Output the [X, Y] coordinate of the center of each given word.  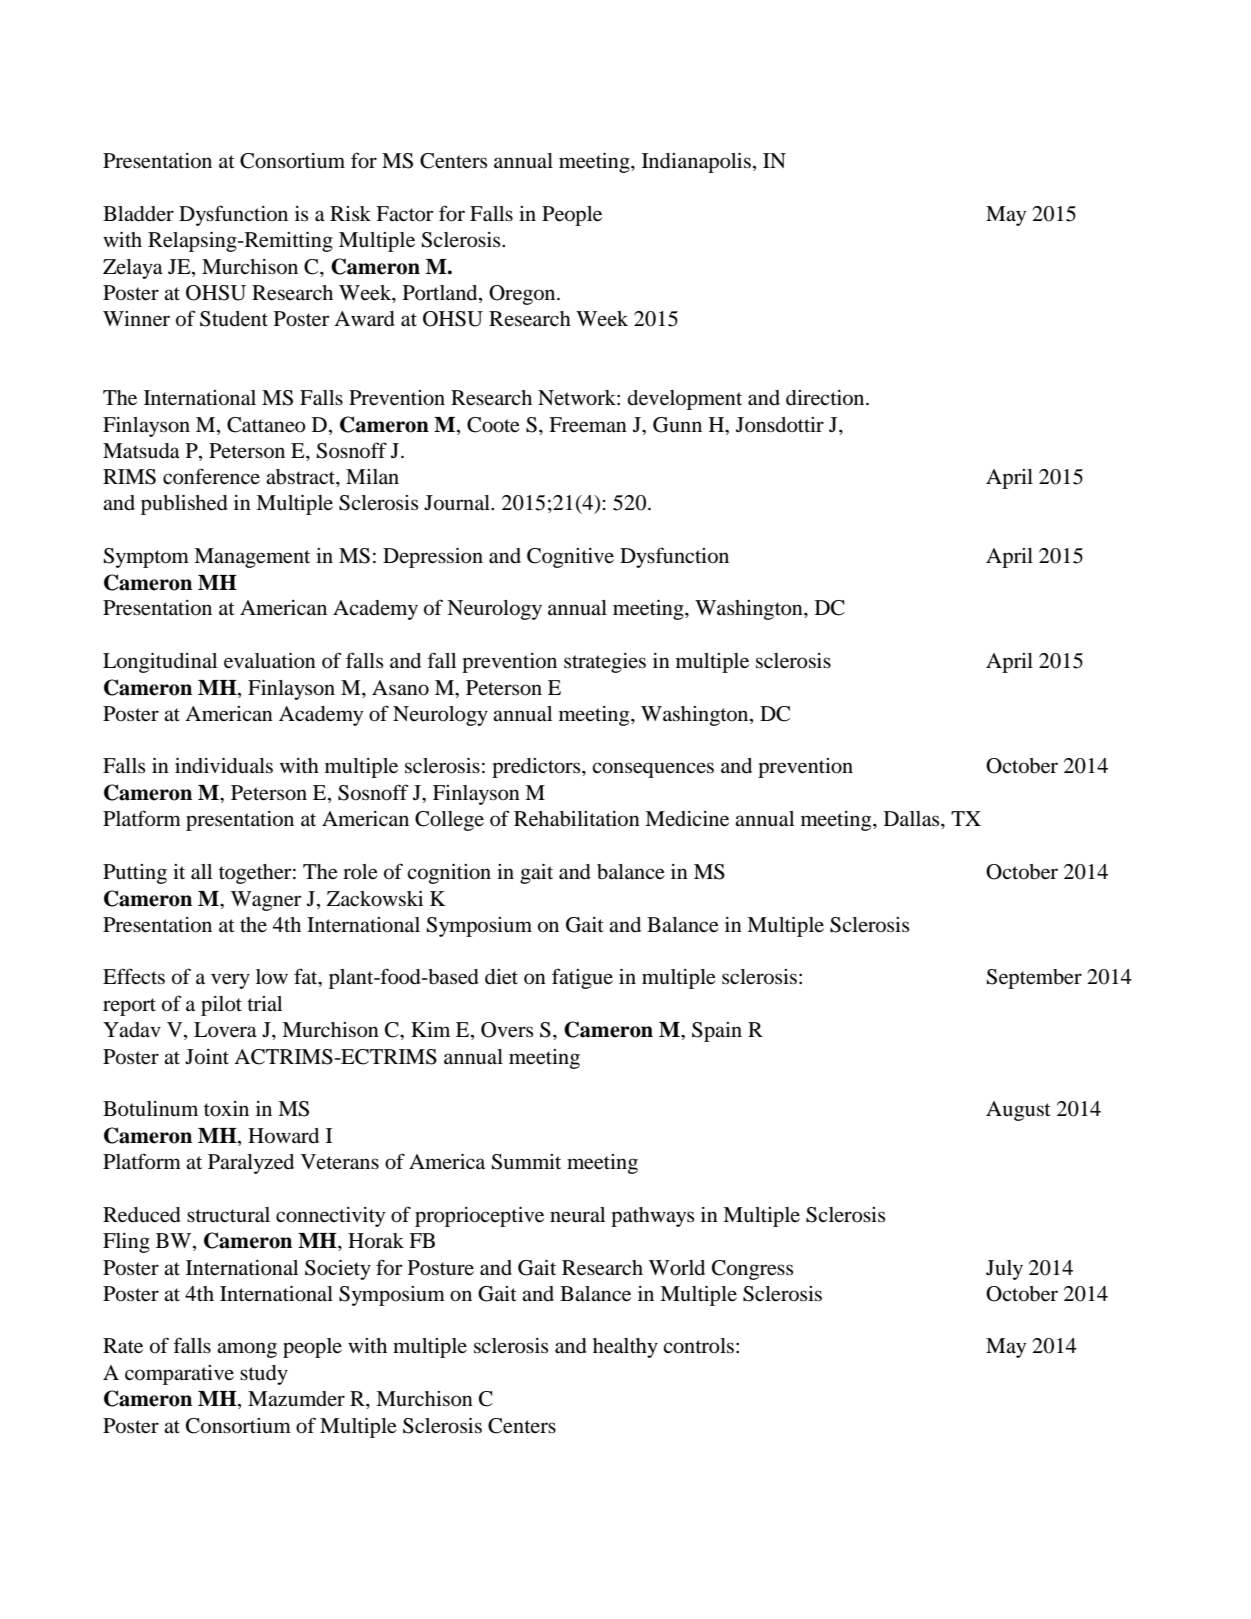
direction [826, 398]
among [247, 1350]
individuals [224, 766]
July [1004, 1270]
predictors [537, 768]
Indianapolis [696, 163]
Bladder [138, 214]
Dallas [913, 819]
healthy [625, 1348]
